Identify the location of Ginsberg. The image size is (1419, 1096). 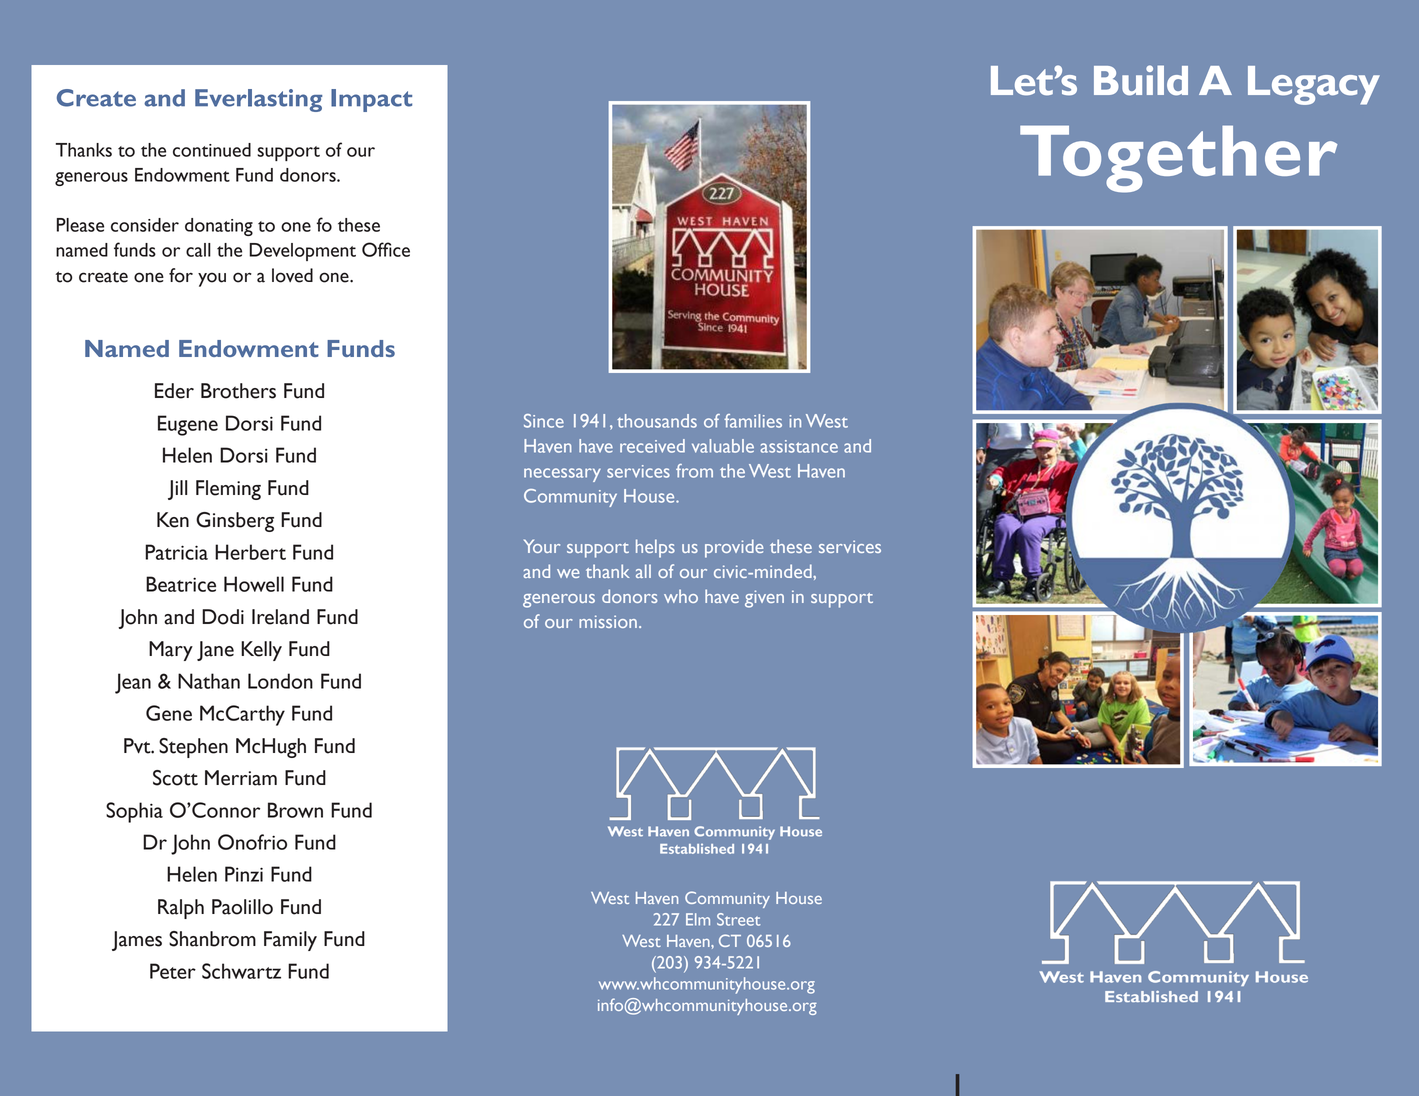
(235, 522).
